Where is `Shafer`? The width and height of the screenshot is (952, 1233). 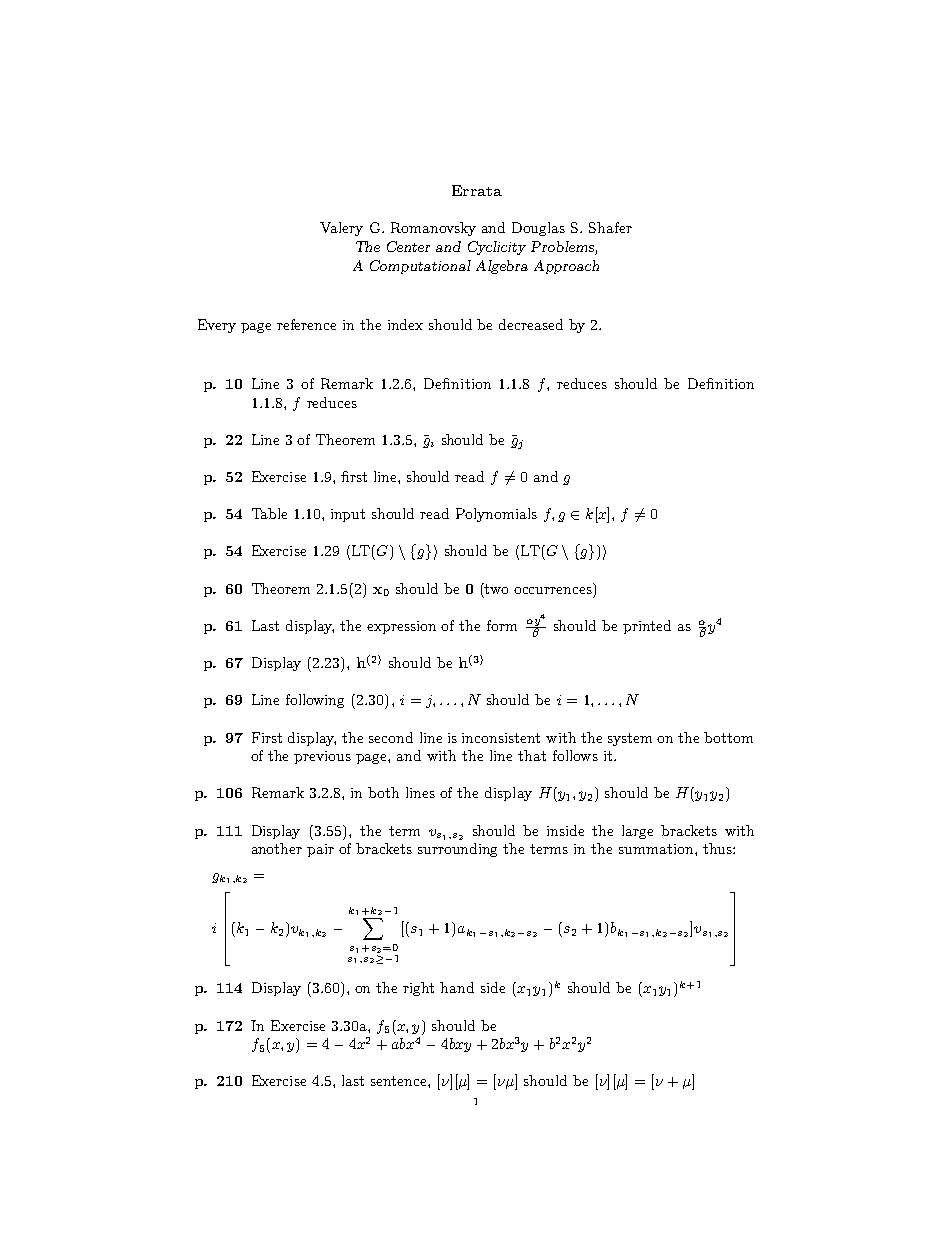 Shafer is located at coordinates (610, 227).
